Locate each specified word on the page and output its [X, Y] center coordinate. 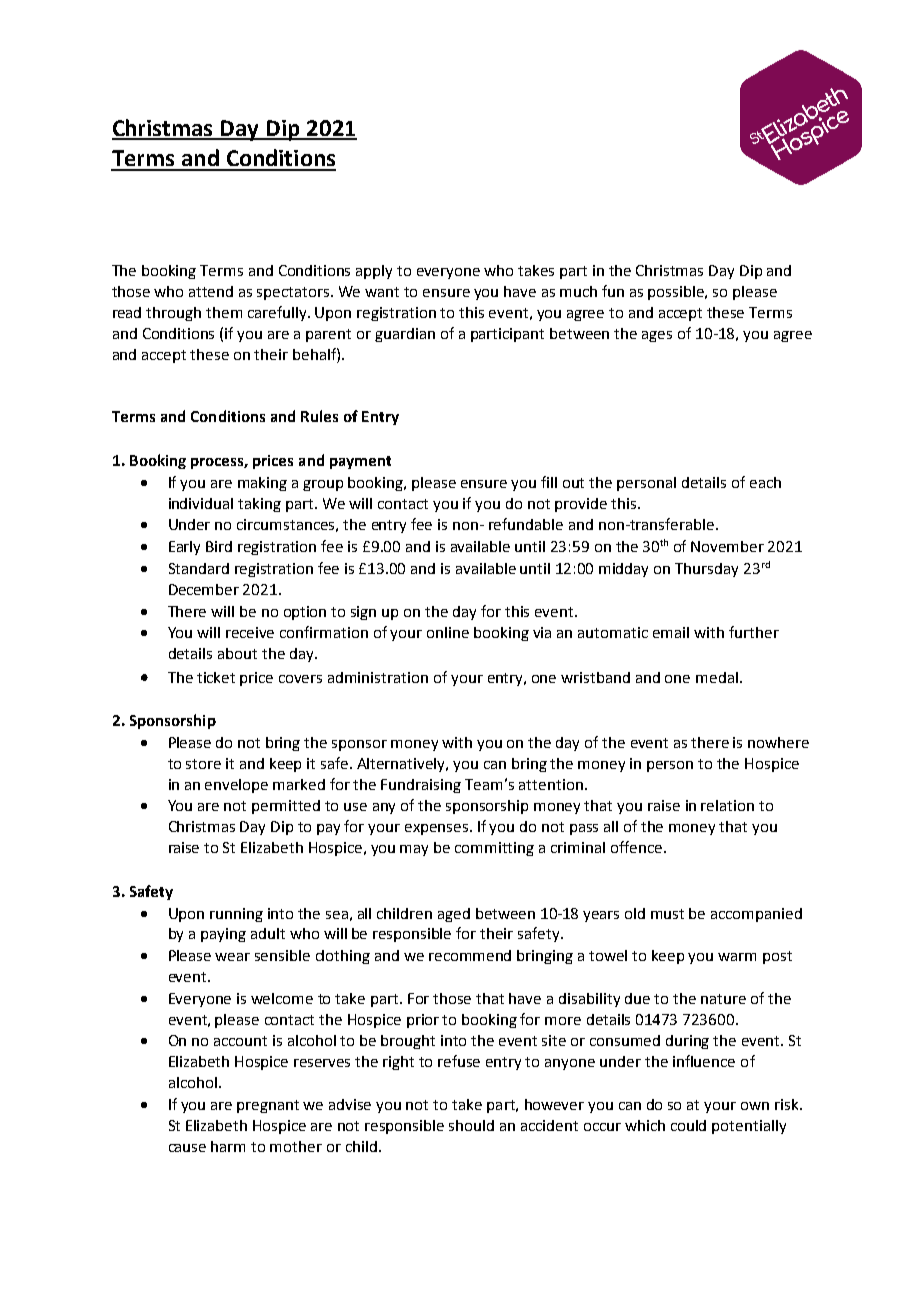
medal [717, 677]
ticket [216, 677]
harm [228, 1146]
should [471, 1125]
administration [378, 677]
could [688, 1125]
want [382, 292]
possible [677, 293]
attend [211, 291]
